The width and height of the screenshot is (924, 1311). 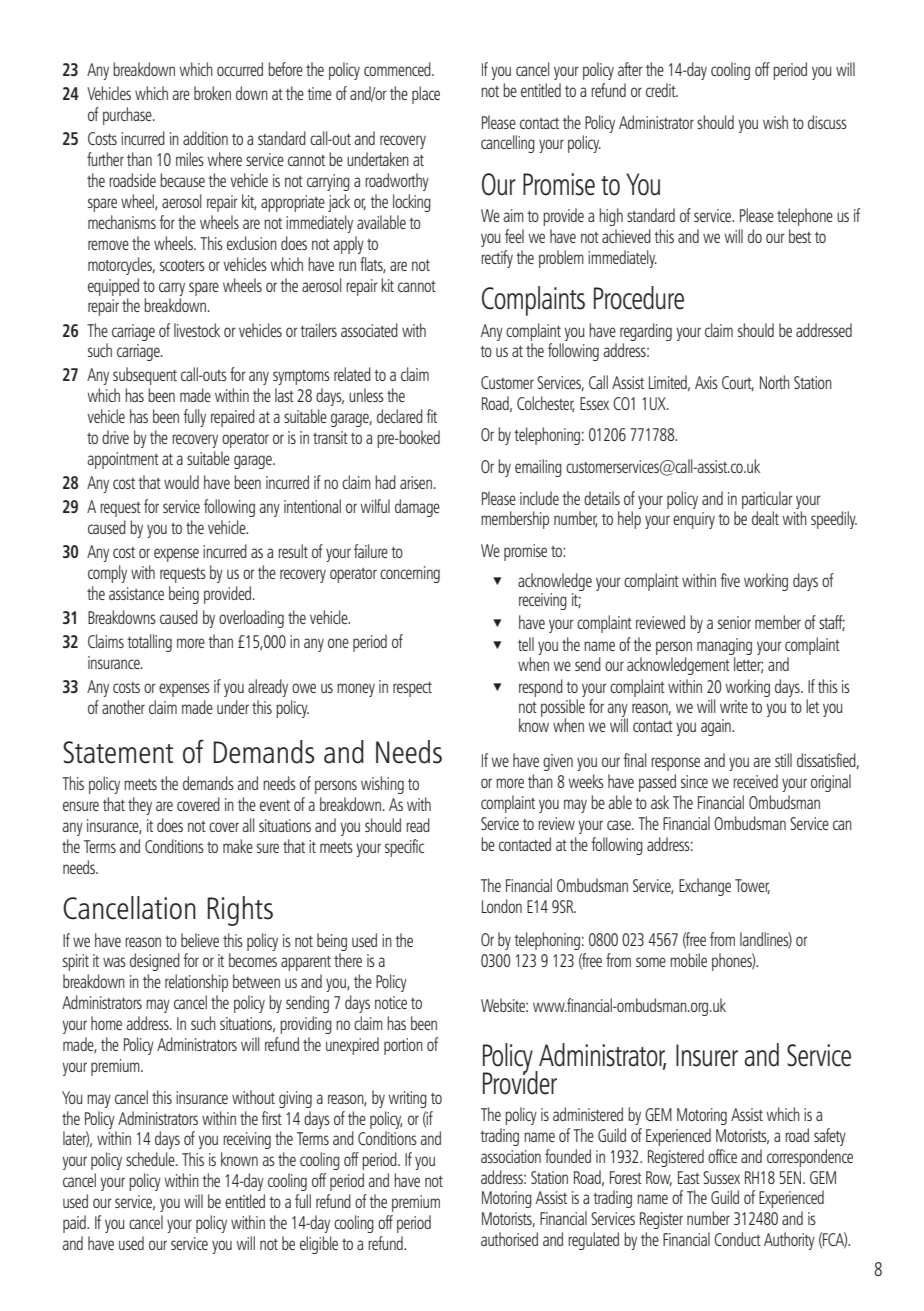 I want to click on managing, so click(x=724, y=648).
